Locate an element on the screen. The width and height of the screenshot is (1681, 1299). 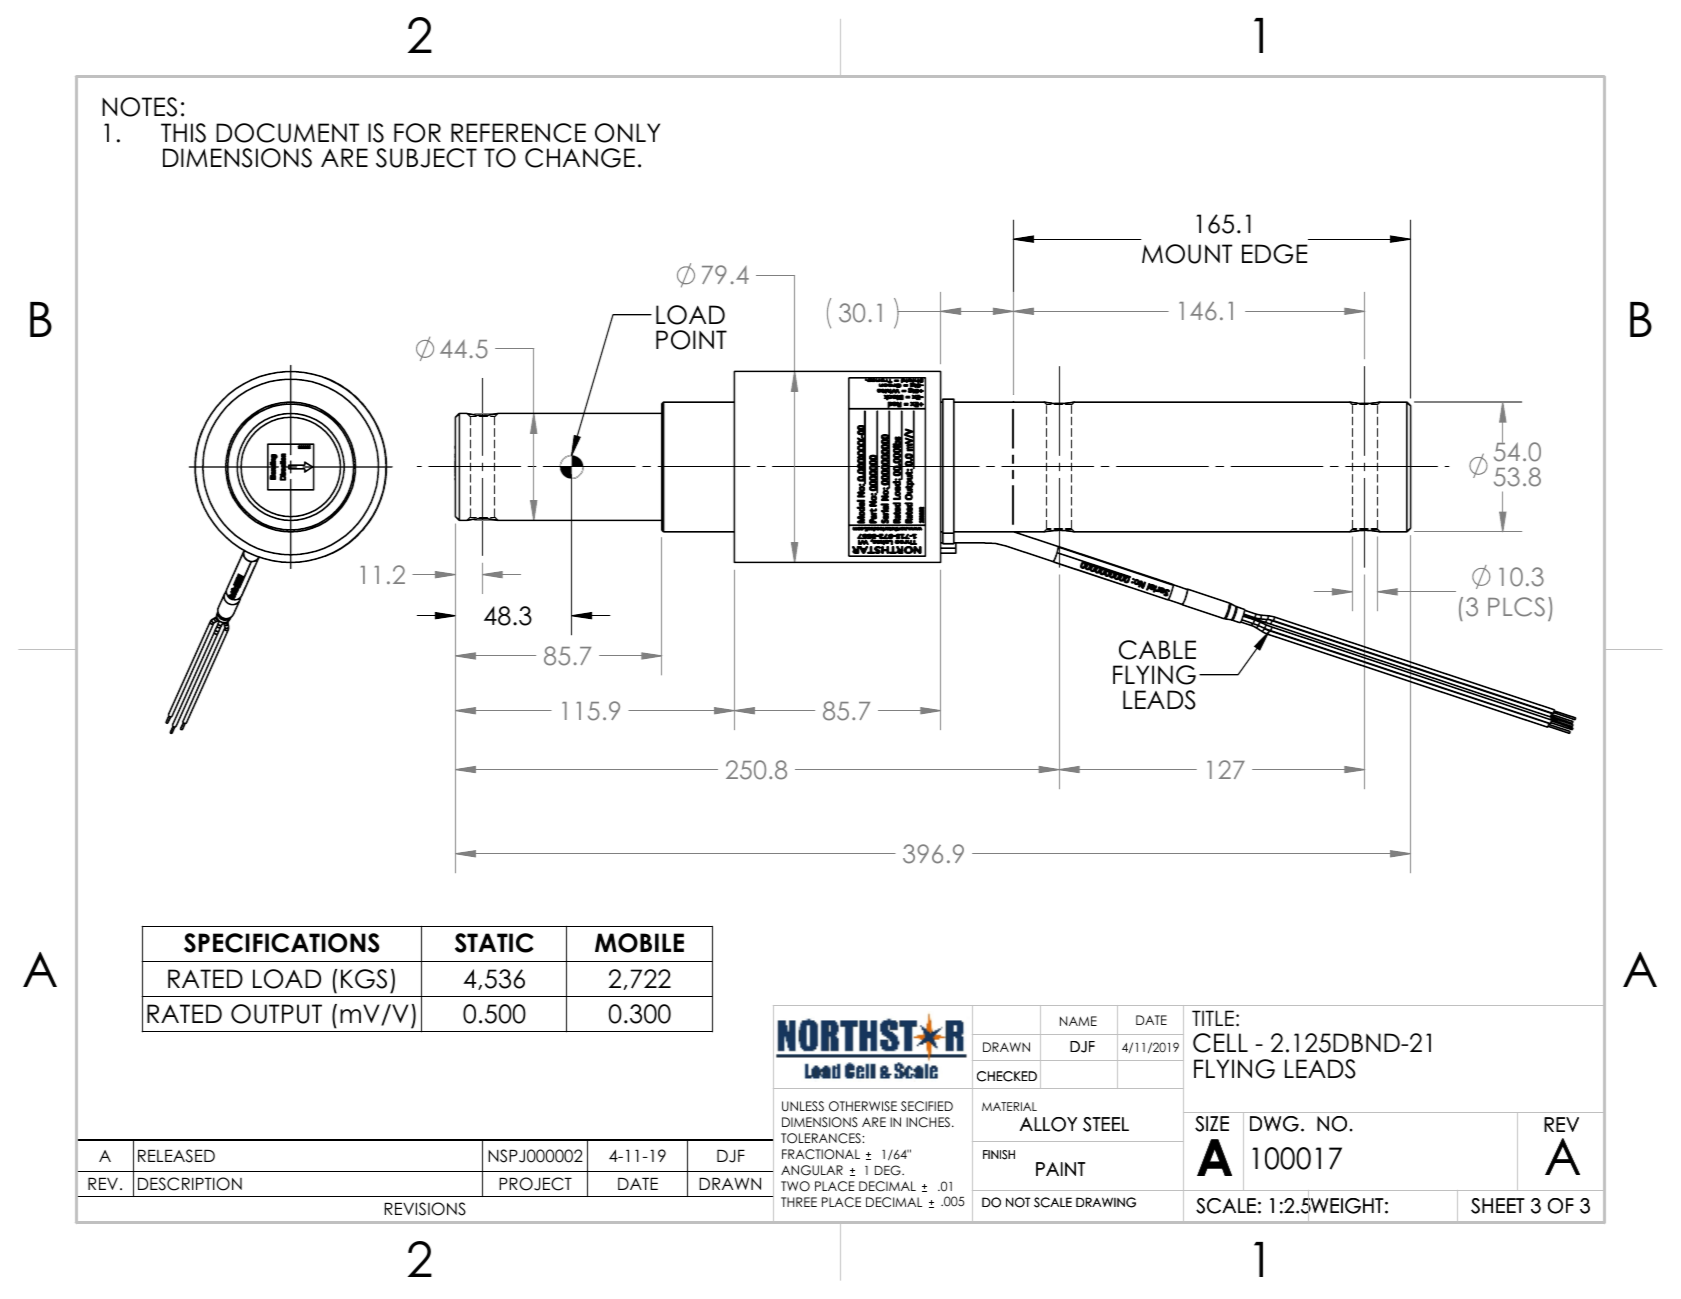
CELL is located at coordinates (1220, 1043).
